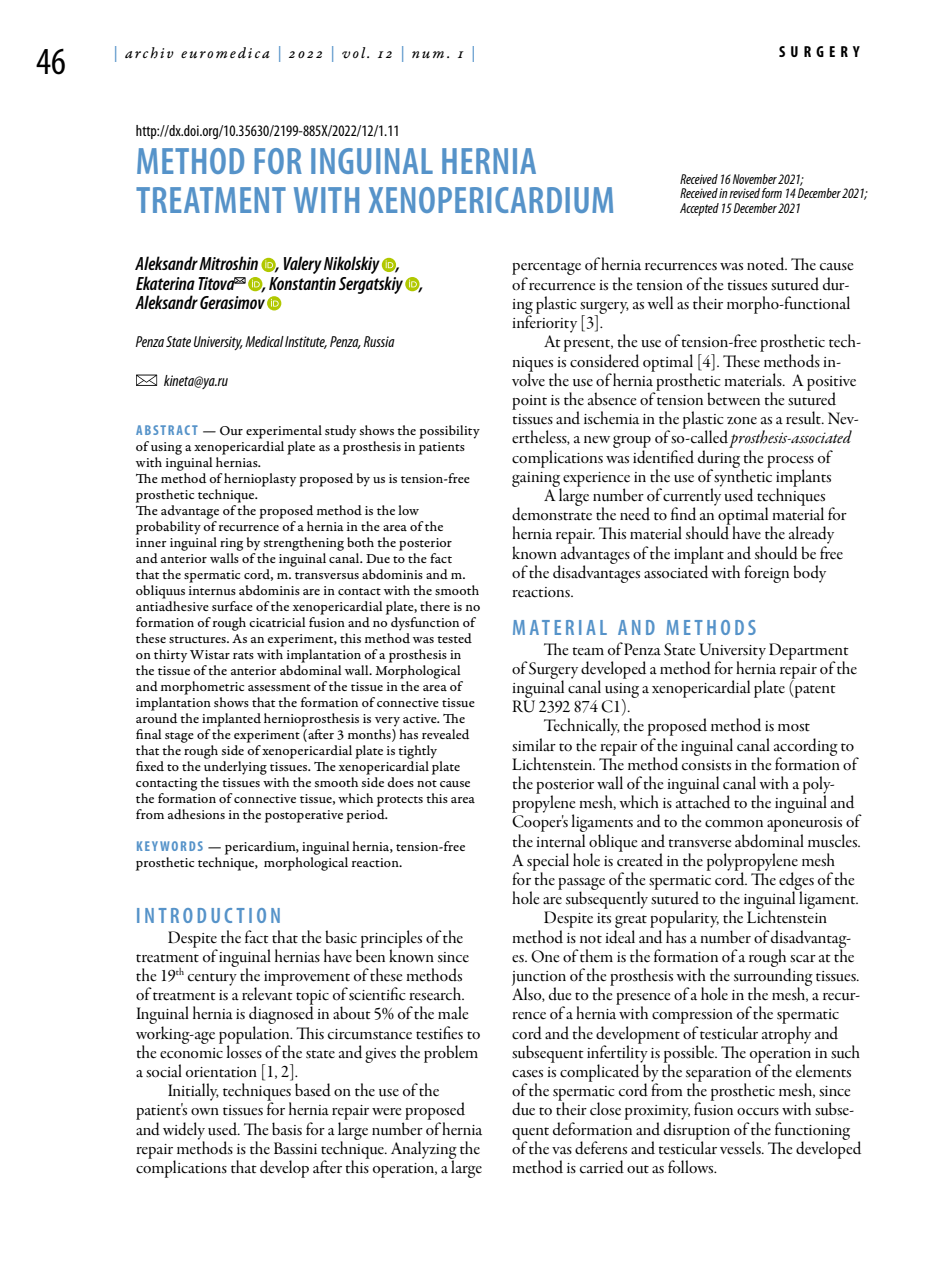  What do you see at coordinates (744, 193) in the screenshot?
I see `revised` at bounding box center [744, 193].
